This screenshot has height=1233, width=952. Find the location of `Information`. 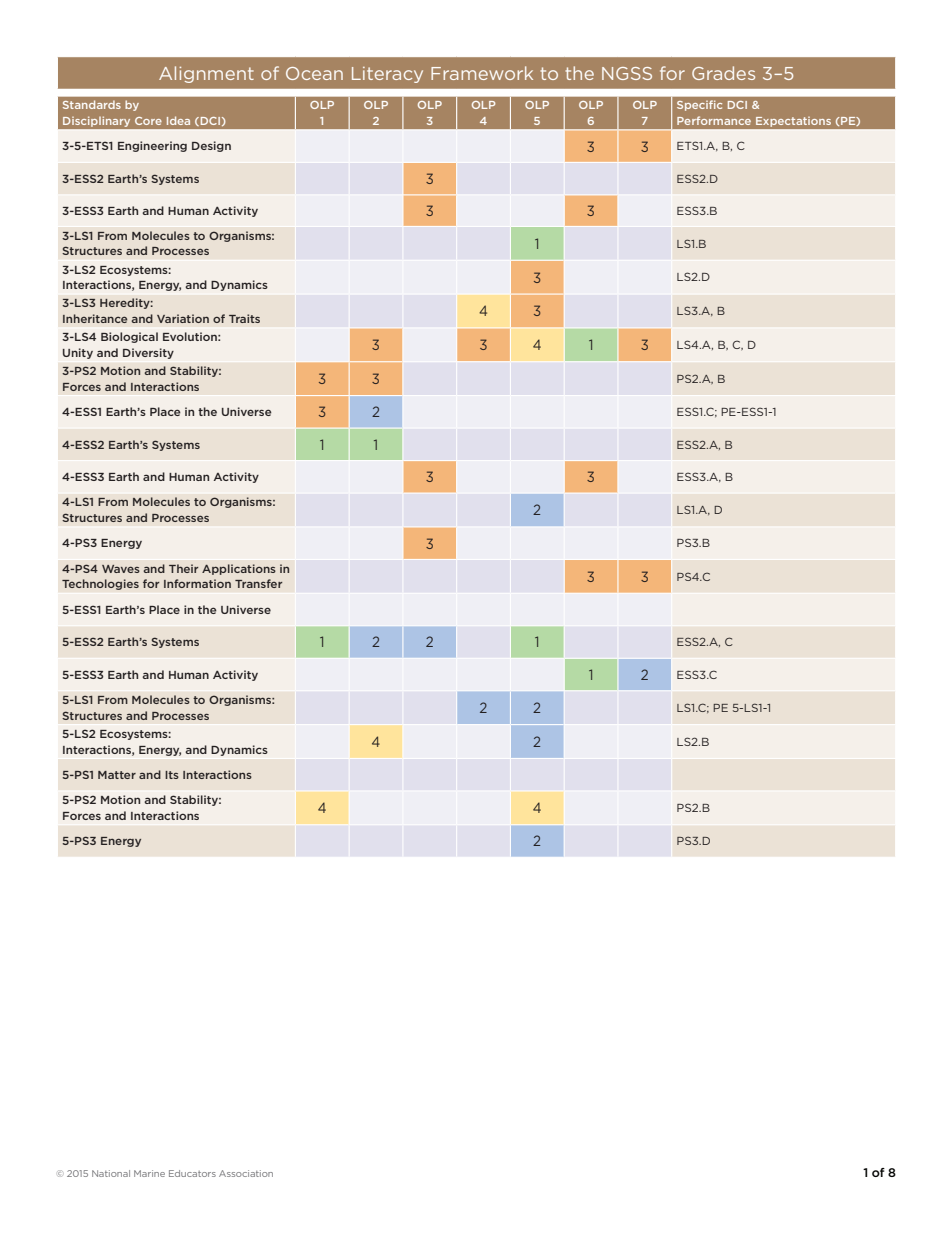

Information is located at coordinates (197, 583).
